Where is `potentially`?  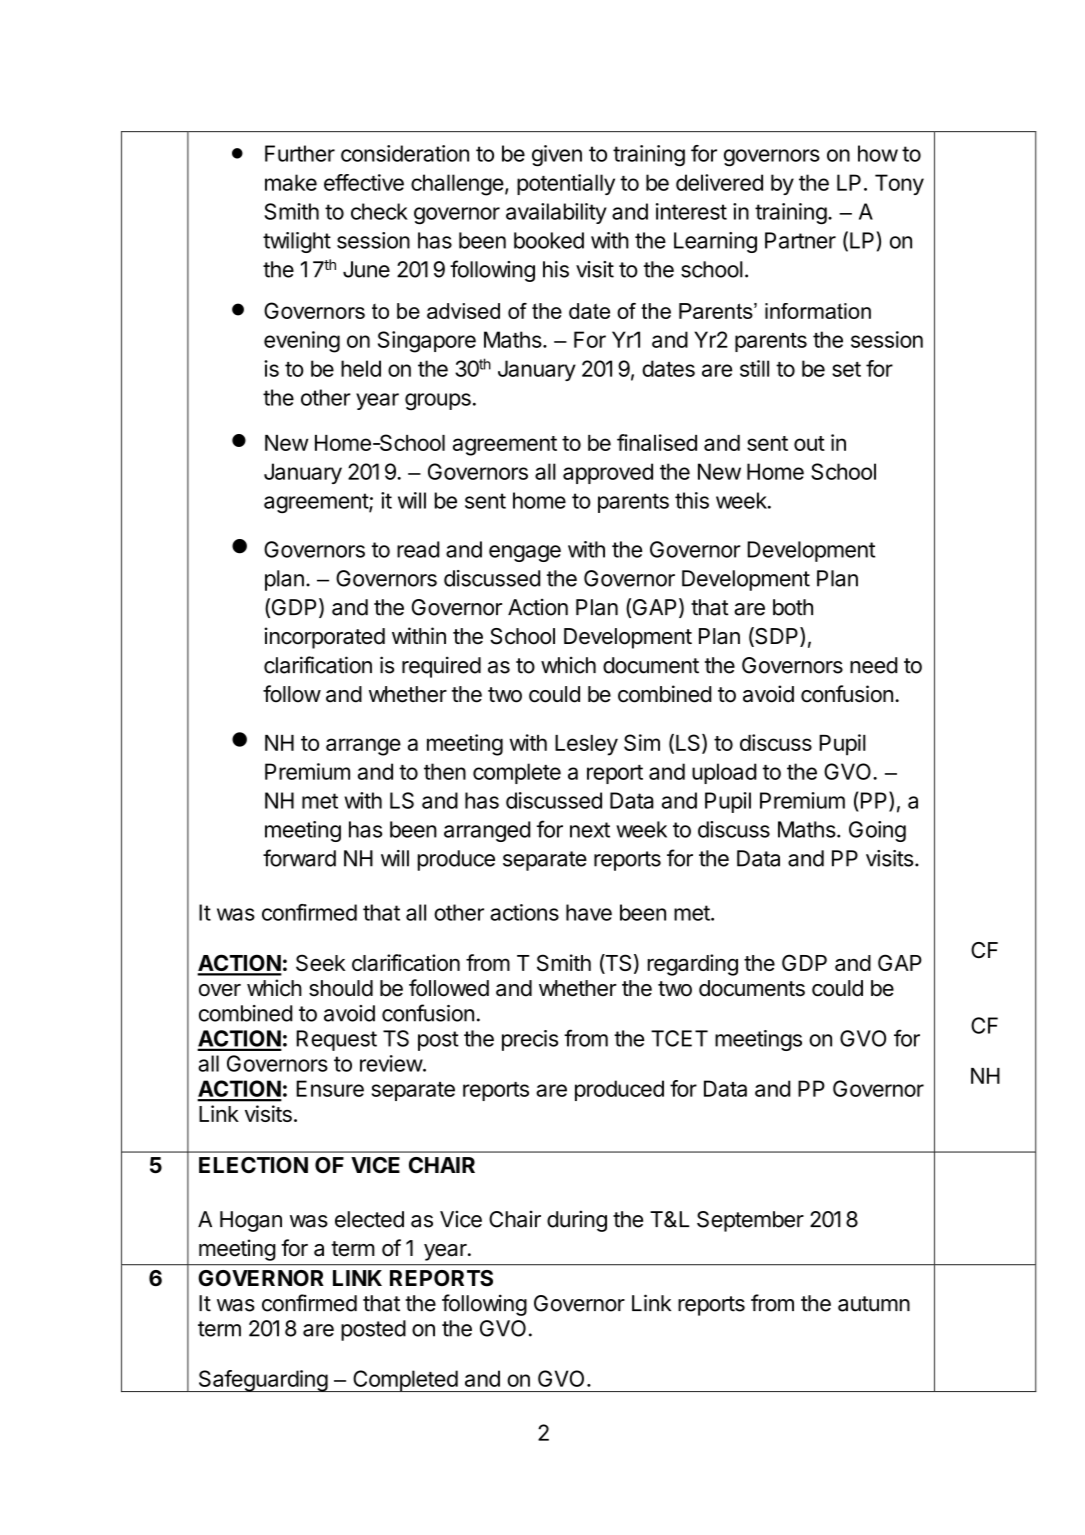
potentially is located at coordinates (566, 184).
